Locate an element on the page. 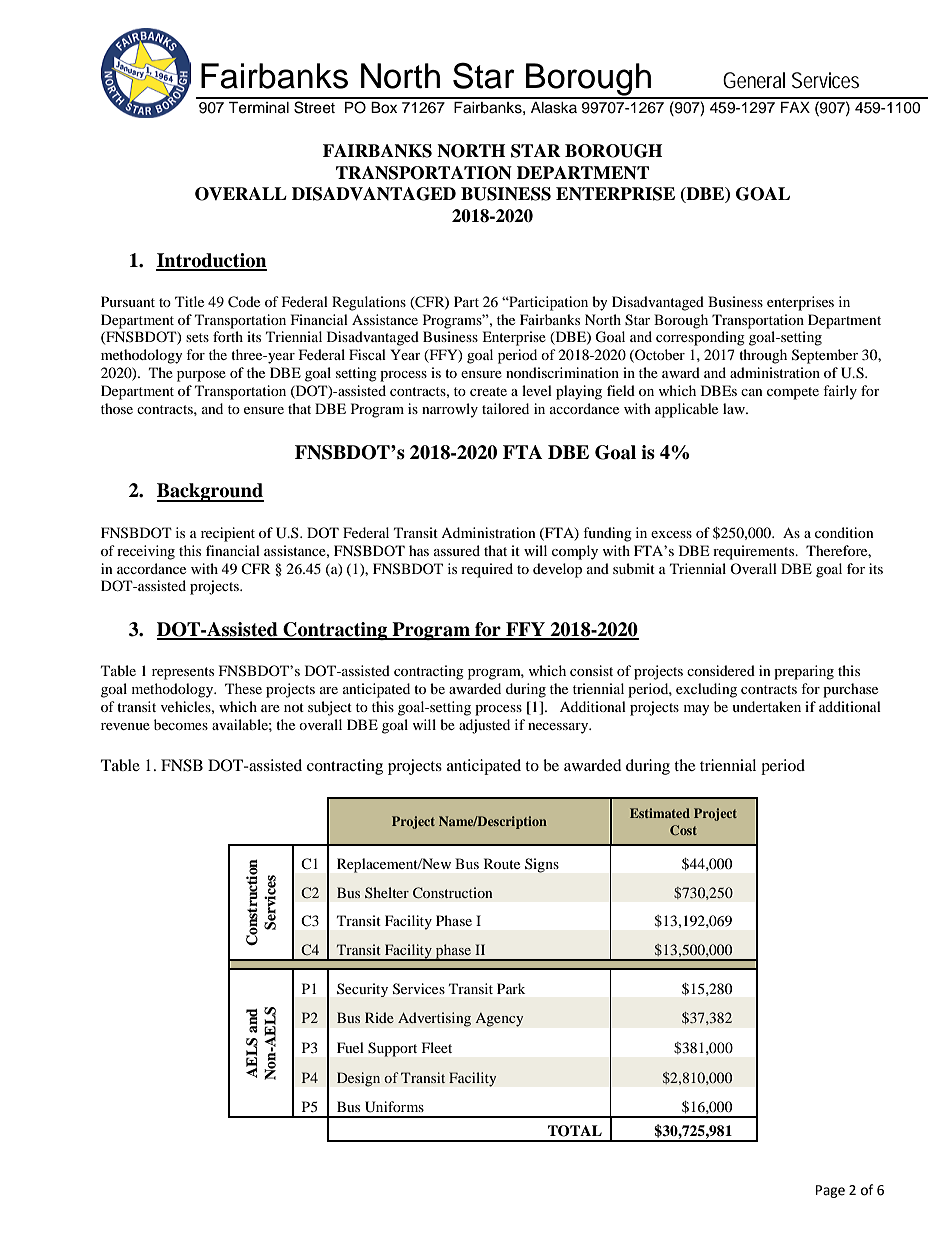 This document has width=952, height=1233. law is located at coordinates (735, 408).
